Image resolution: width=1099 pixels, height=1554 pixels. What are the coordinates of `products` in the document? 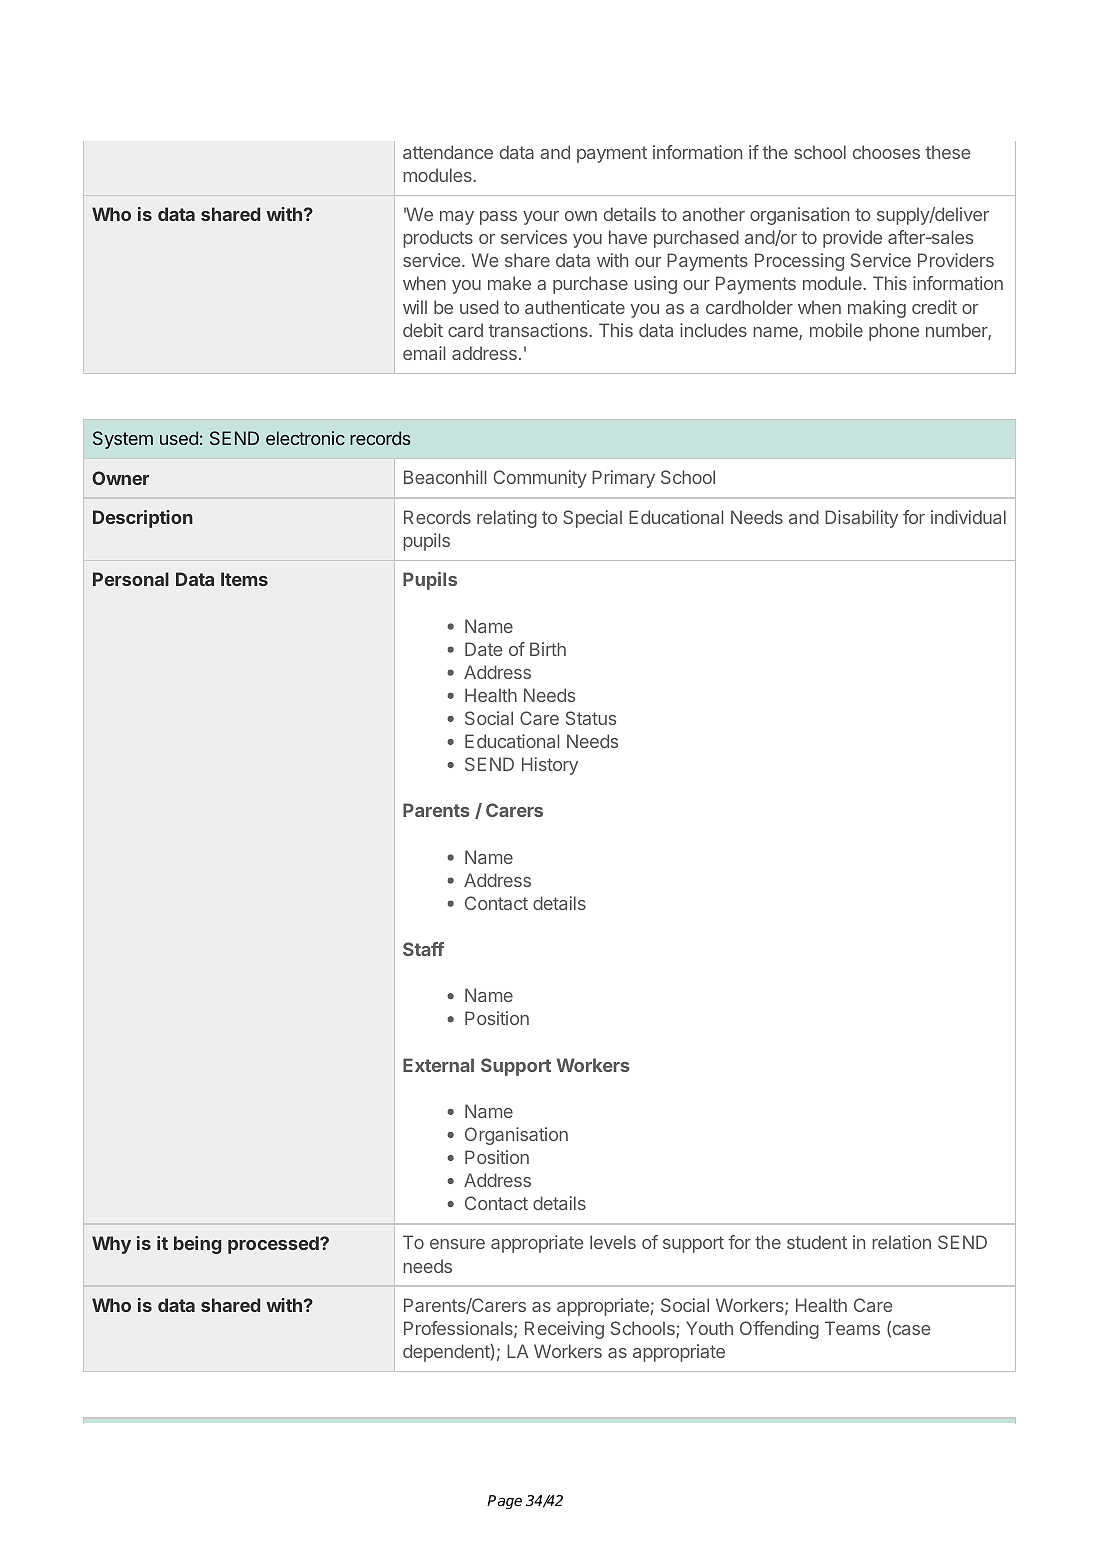 It's located at (438, 239).
